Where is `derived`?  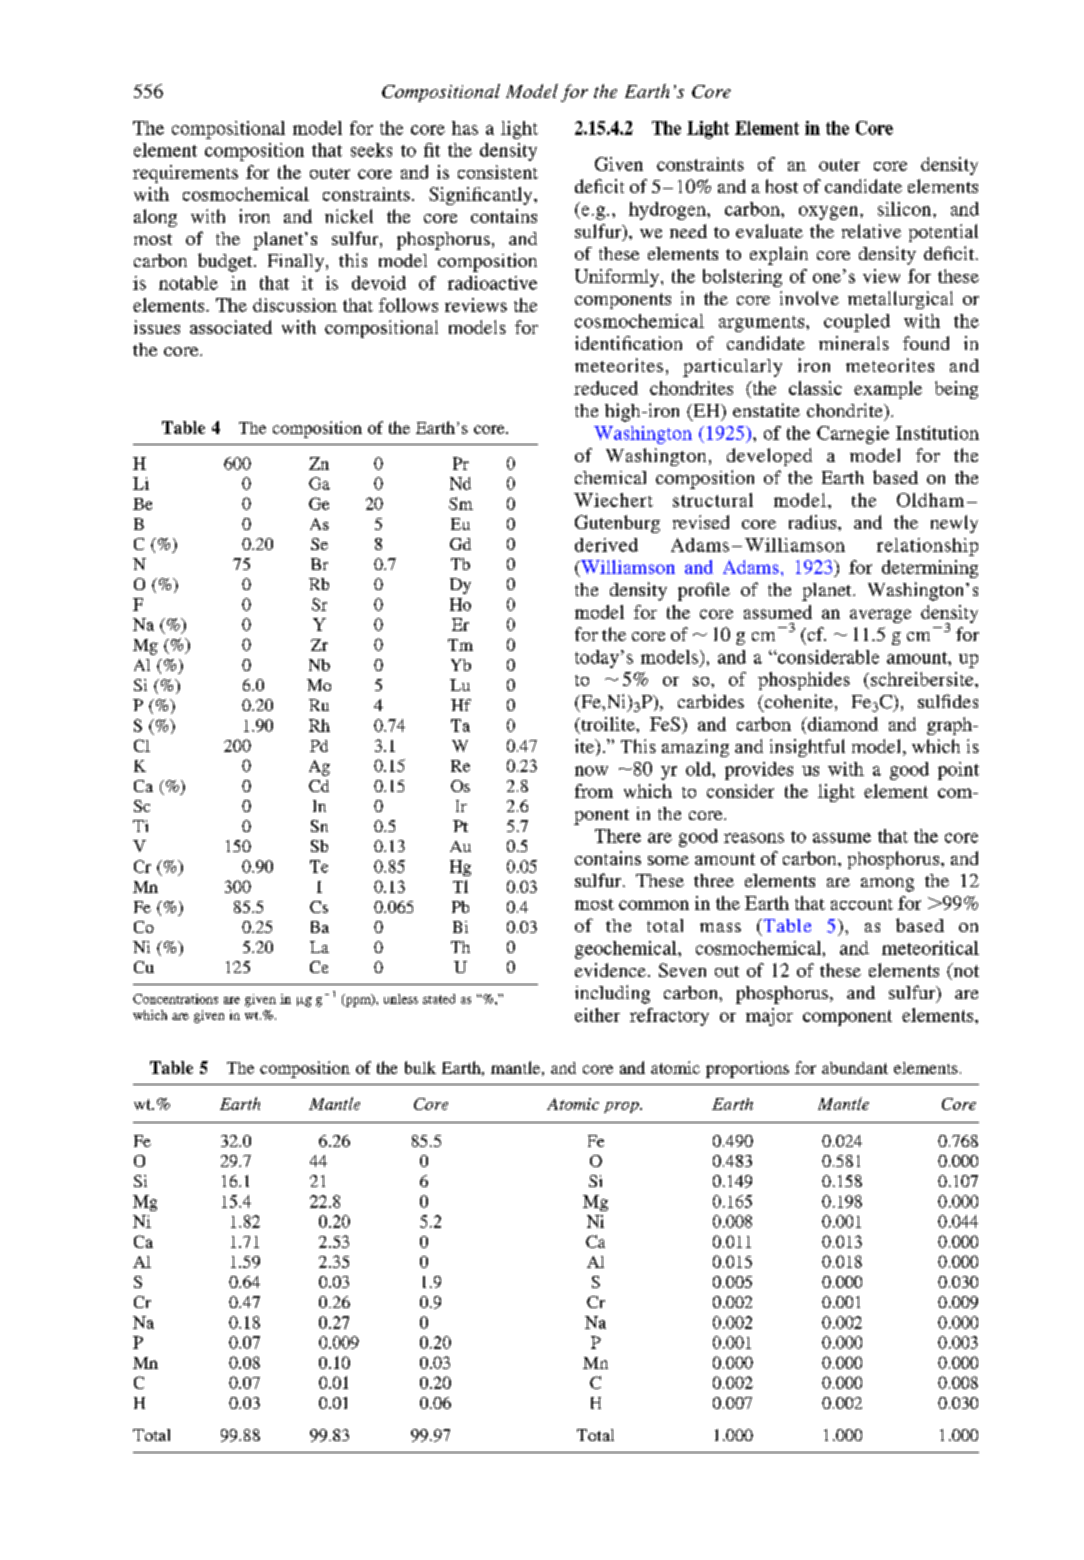
derived is located at coordinates (606, 545).
